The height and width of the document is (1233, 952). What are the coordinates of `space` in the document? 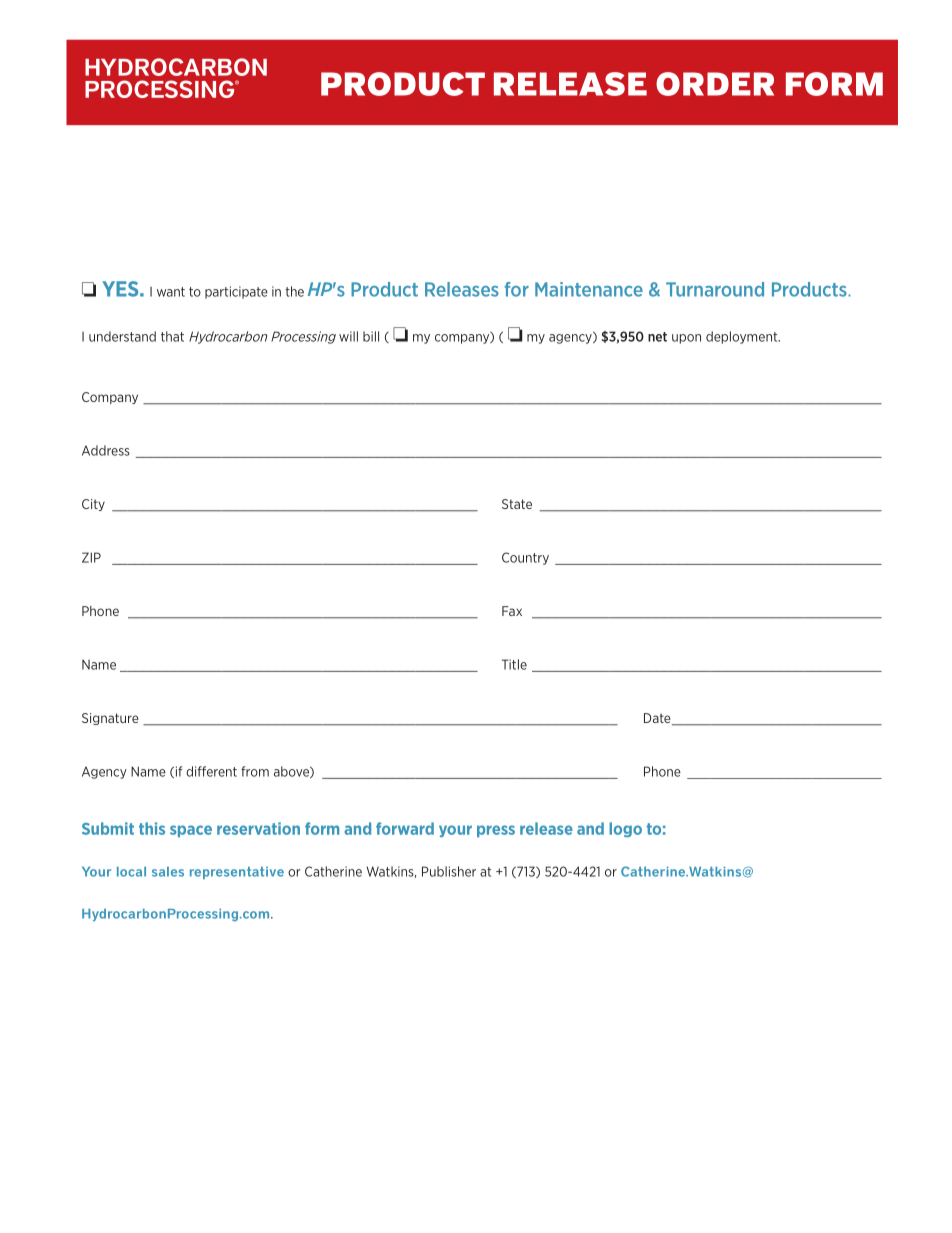 It's located at (191, 831).
